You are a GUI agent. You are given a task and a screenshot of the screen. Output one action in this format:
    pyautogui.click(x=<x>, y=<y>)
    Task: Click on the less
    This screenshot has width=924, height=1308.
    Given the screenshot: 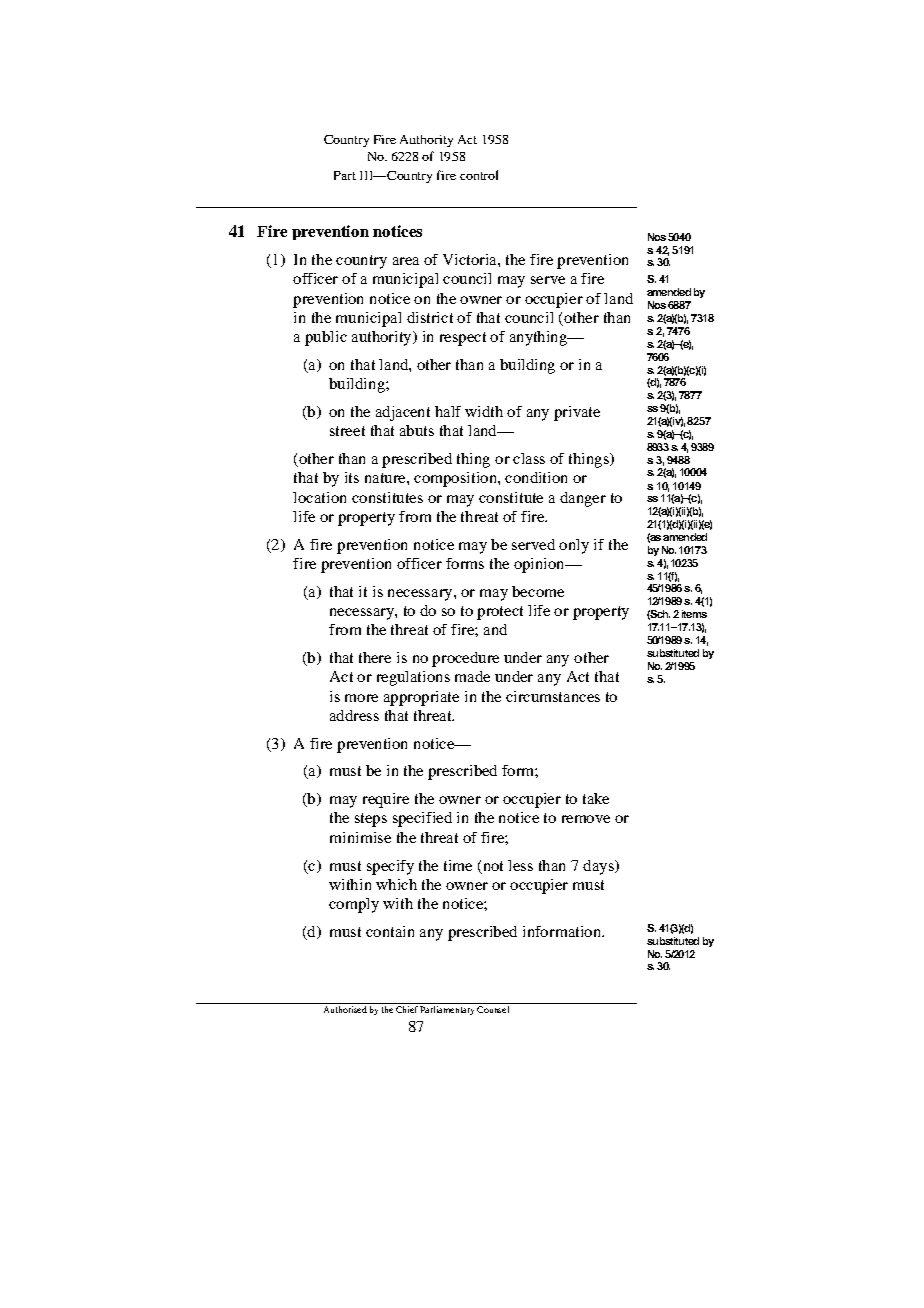 What is the action you would take?
    pyautogui.click(x=520, y=865)
